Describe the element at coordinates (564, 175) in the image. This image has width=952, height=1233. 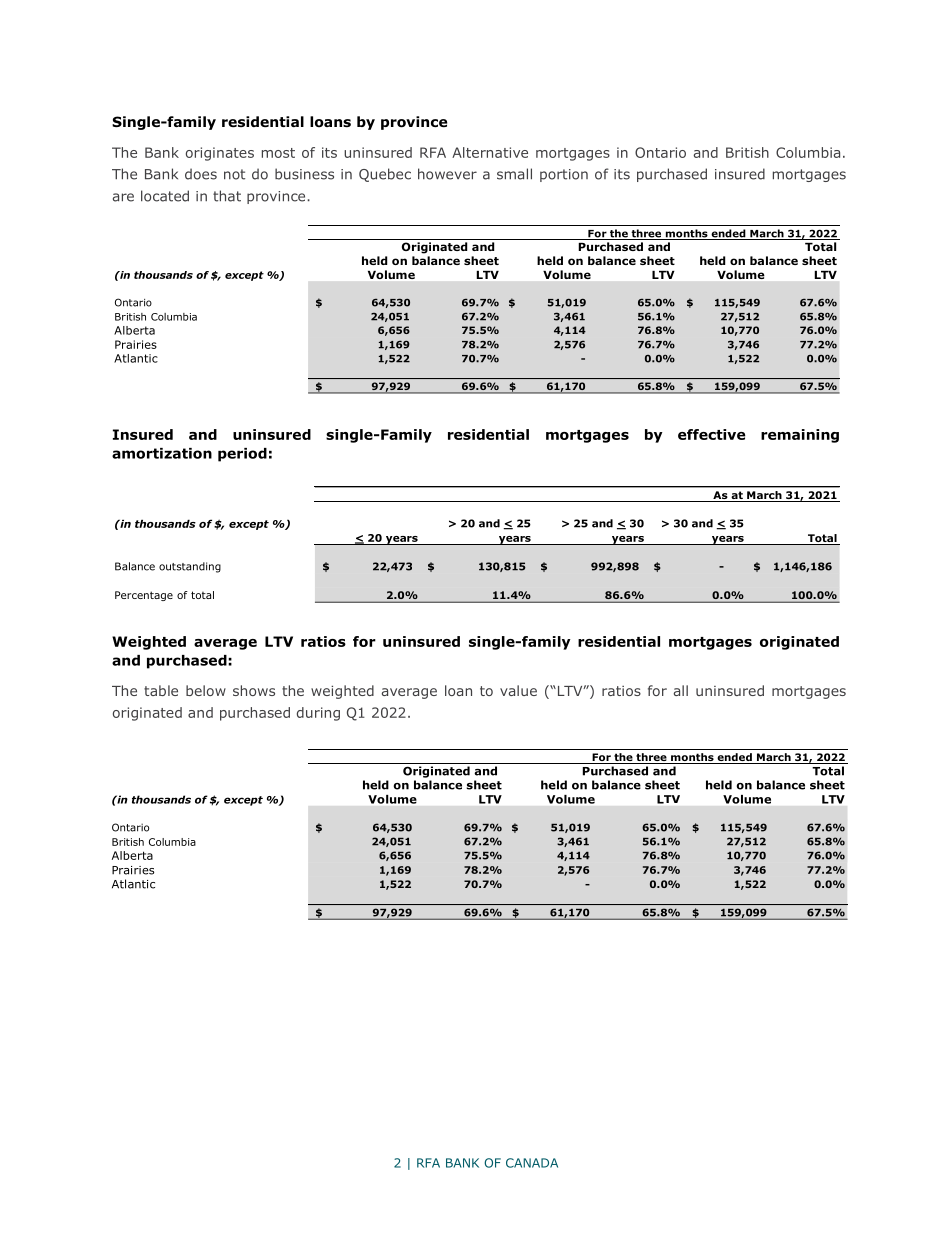
I see `portion` at that location.
